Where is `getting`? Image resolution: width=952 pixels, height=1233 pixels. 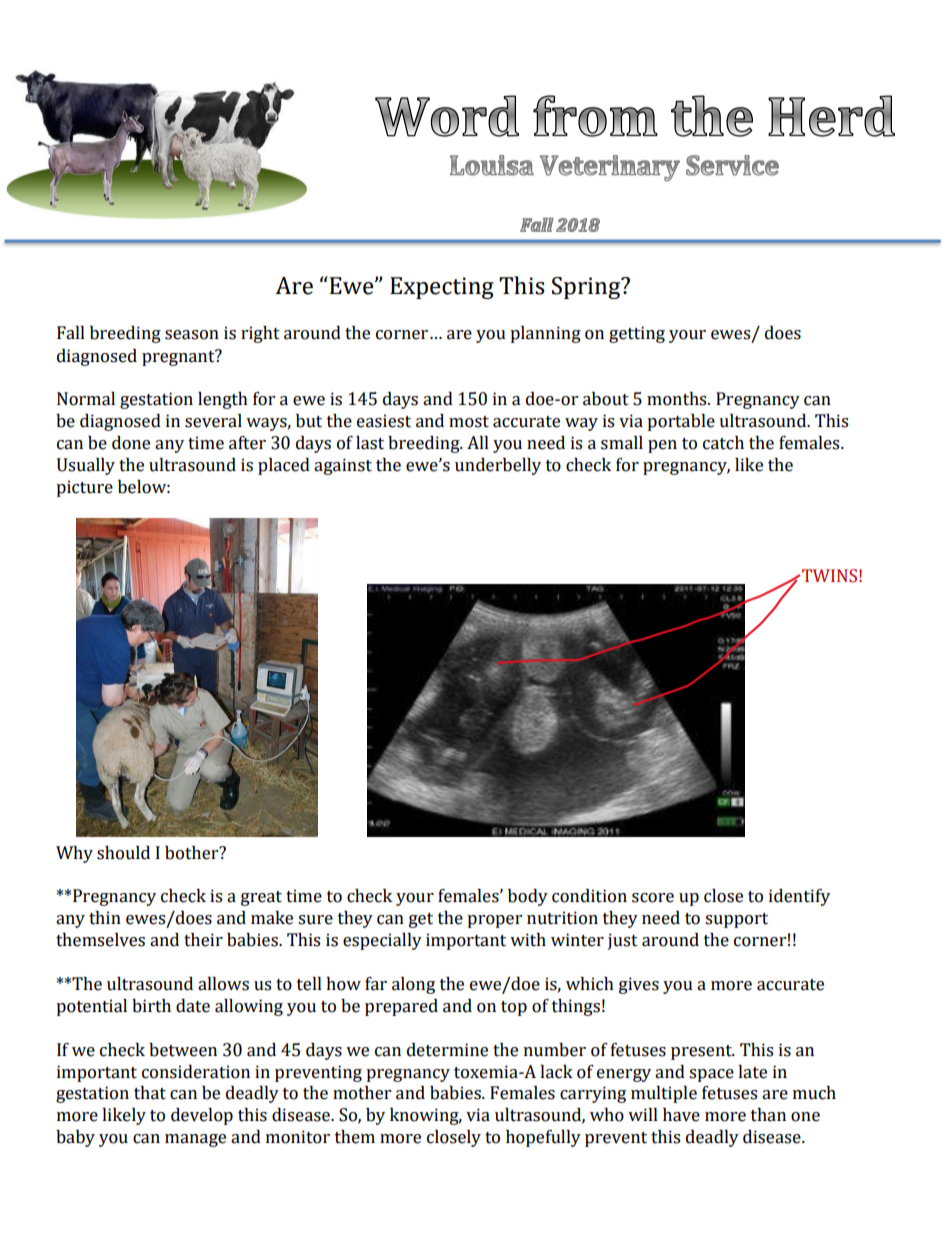 getting is located at coordinates (637, 334).
